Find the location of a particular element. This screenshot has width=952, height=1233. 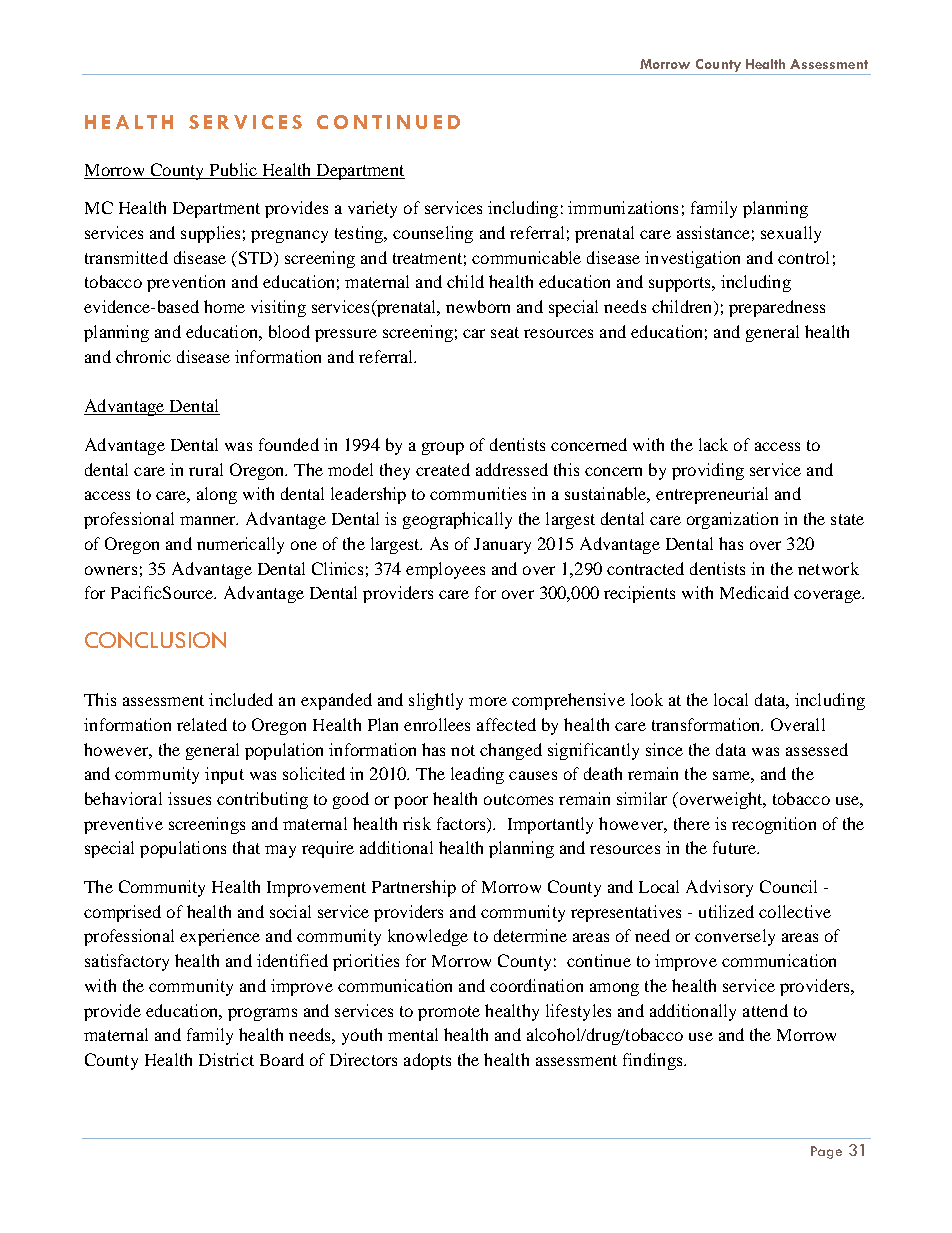

supplies is located at coordinates (210, 234).
